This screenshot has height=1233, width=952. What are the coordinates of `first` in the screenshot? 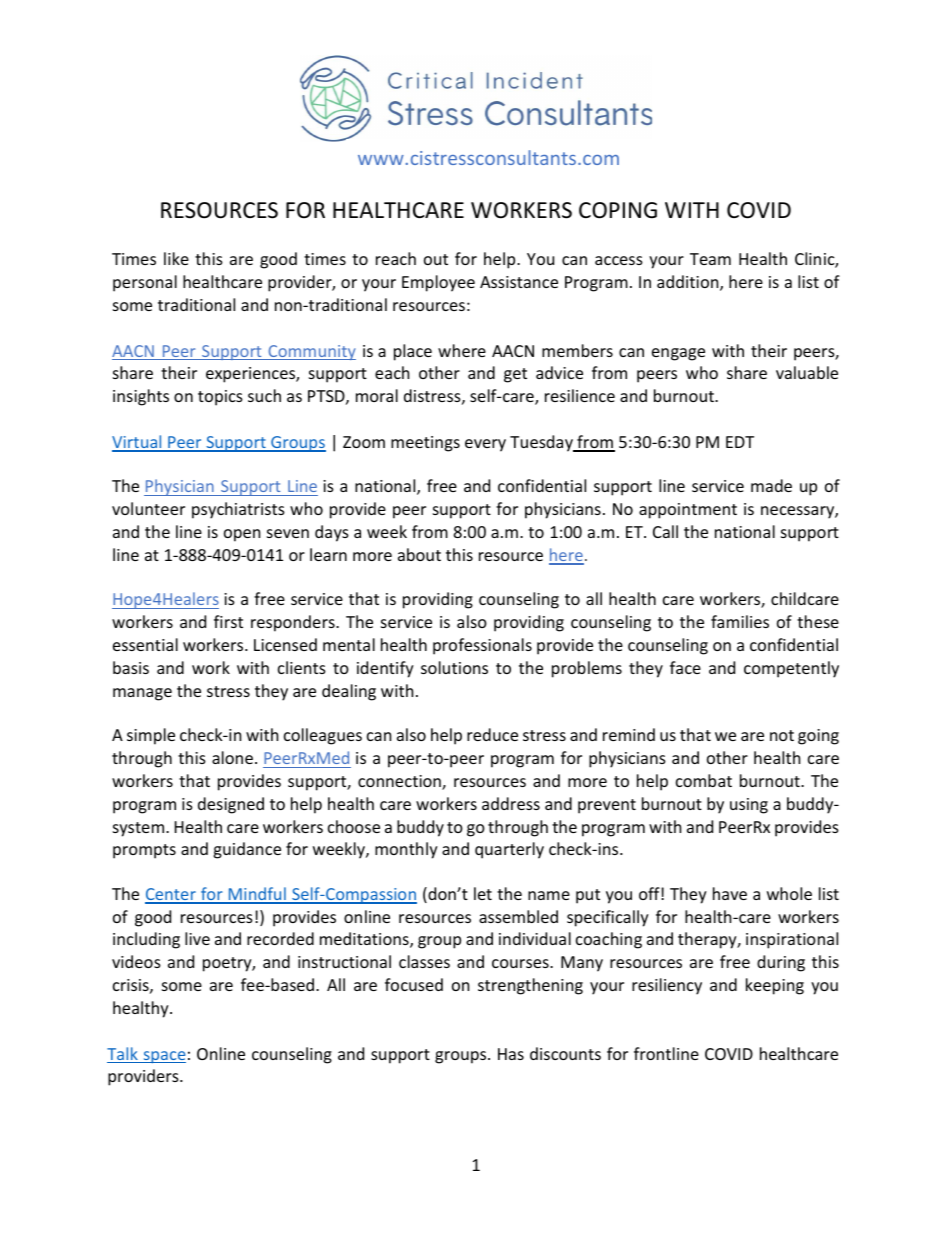 It's located at (228, 621).
